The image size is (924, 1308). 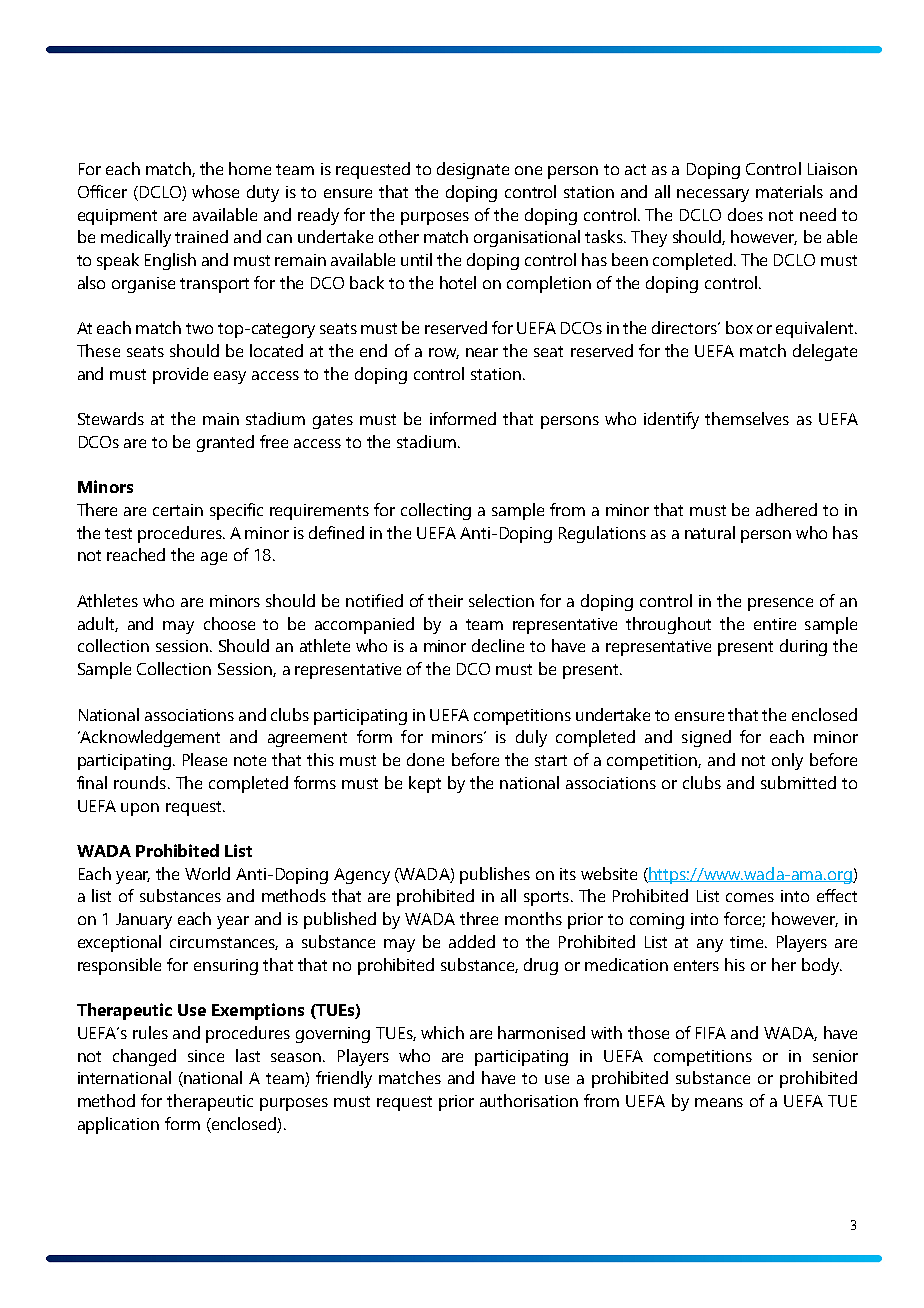 I want to click on upon, so click(x=140, y=809).
